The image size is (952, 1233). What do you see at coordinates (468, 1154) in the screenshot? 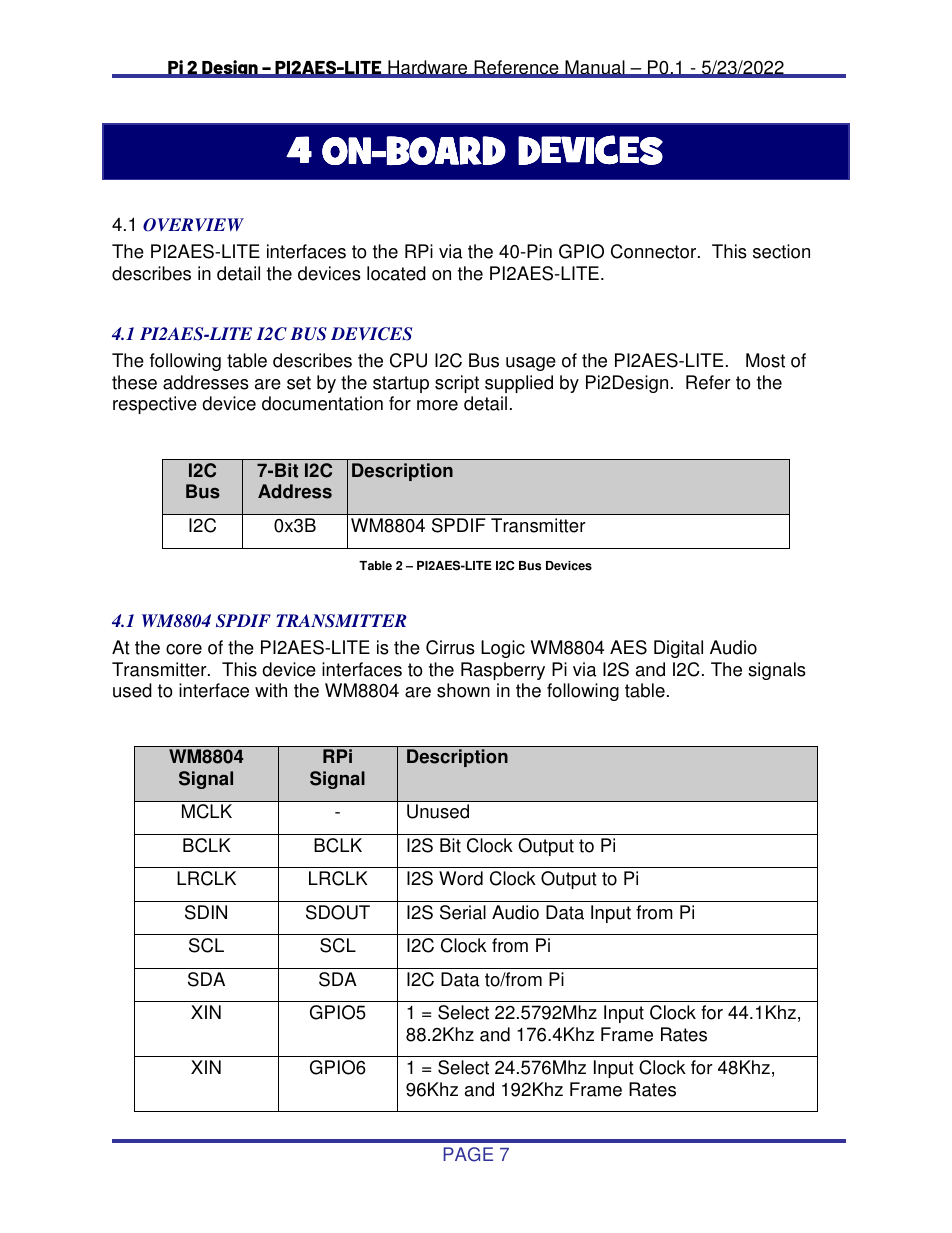
I see `PAGE` at bounding box center [468, 1154].
